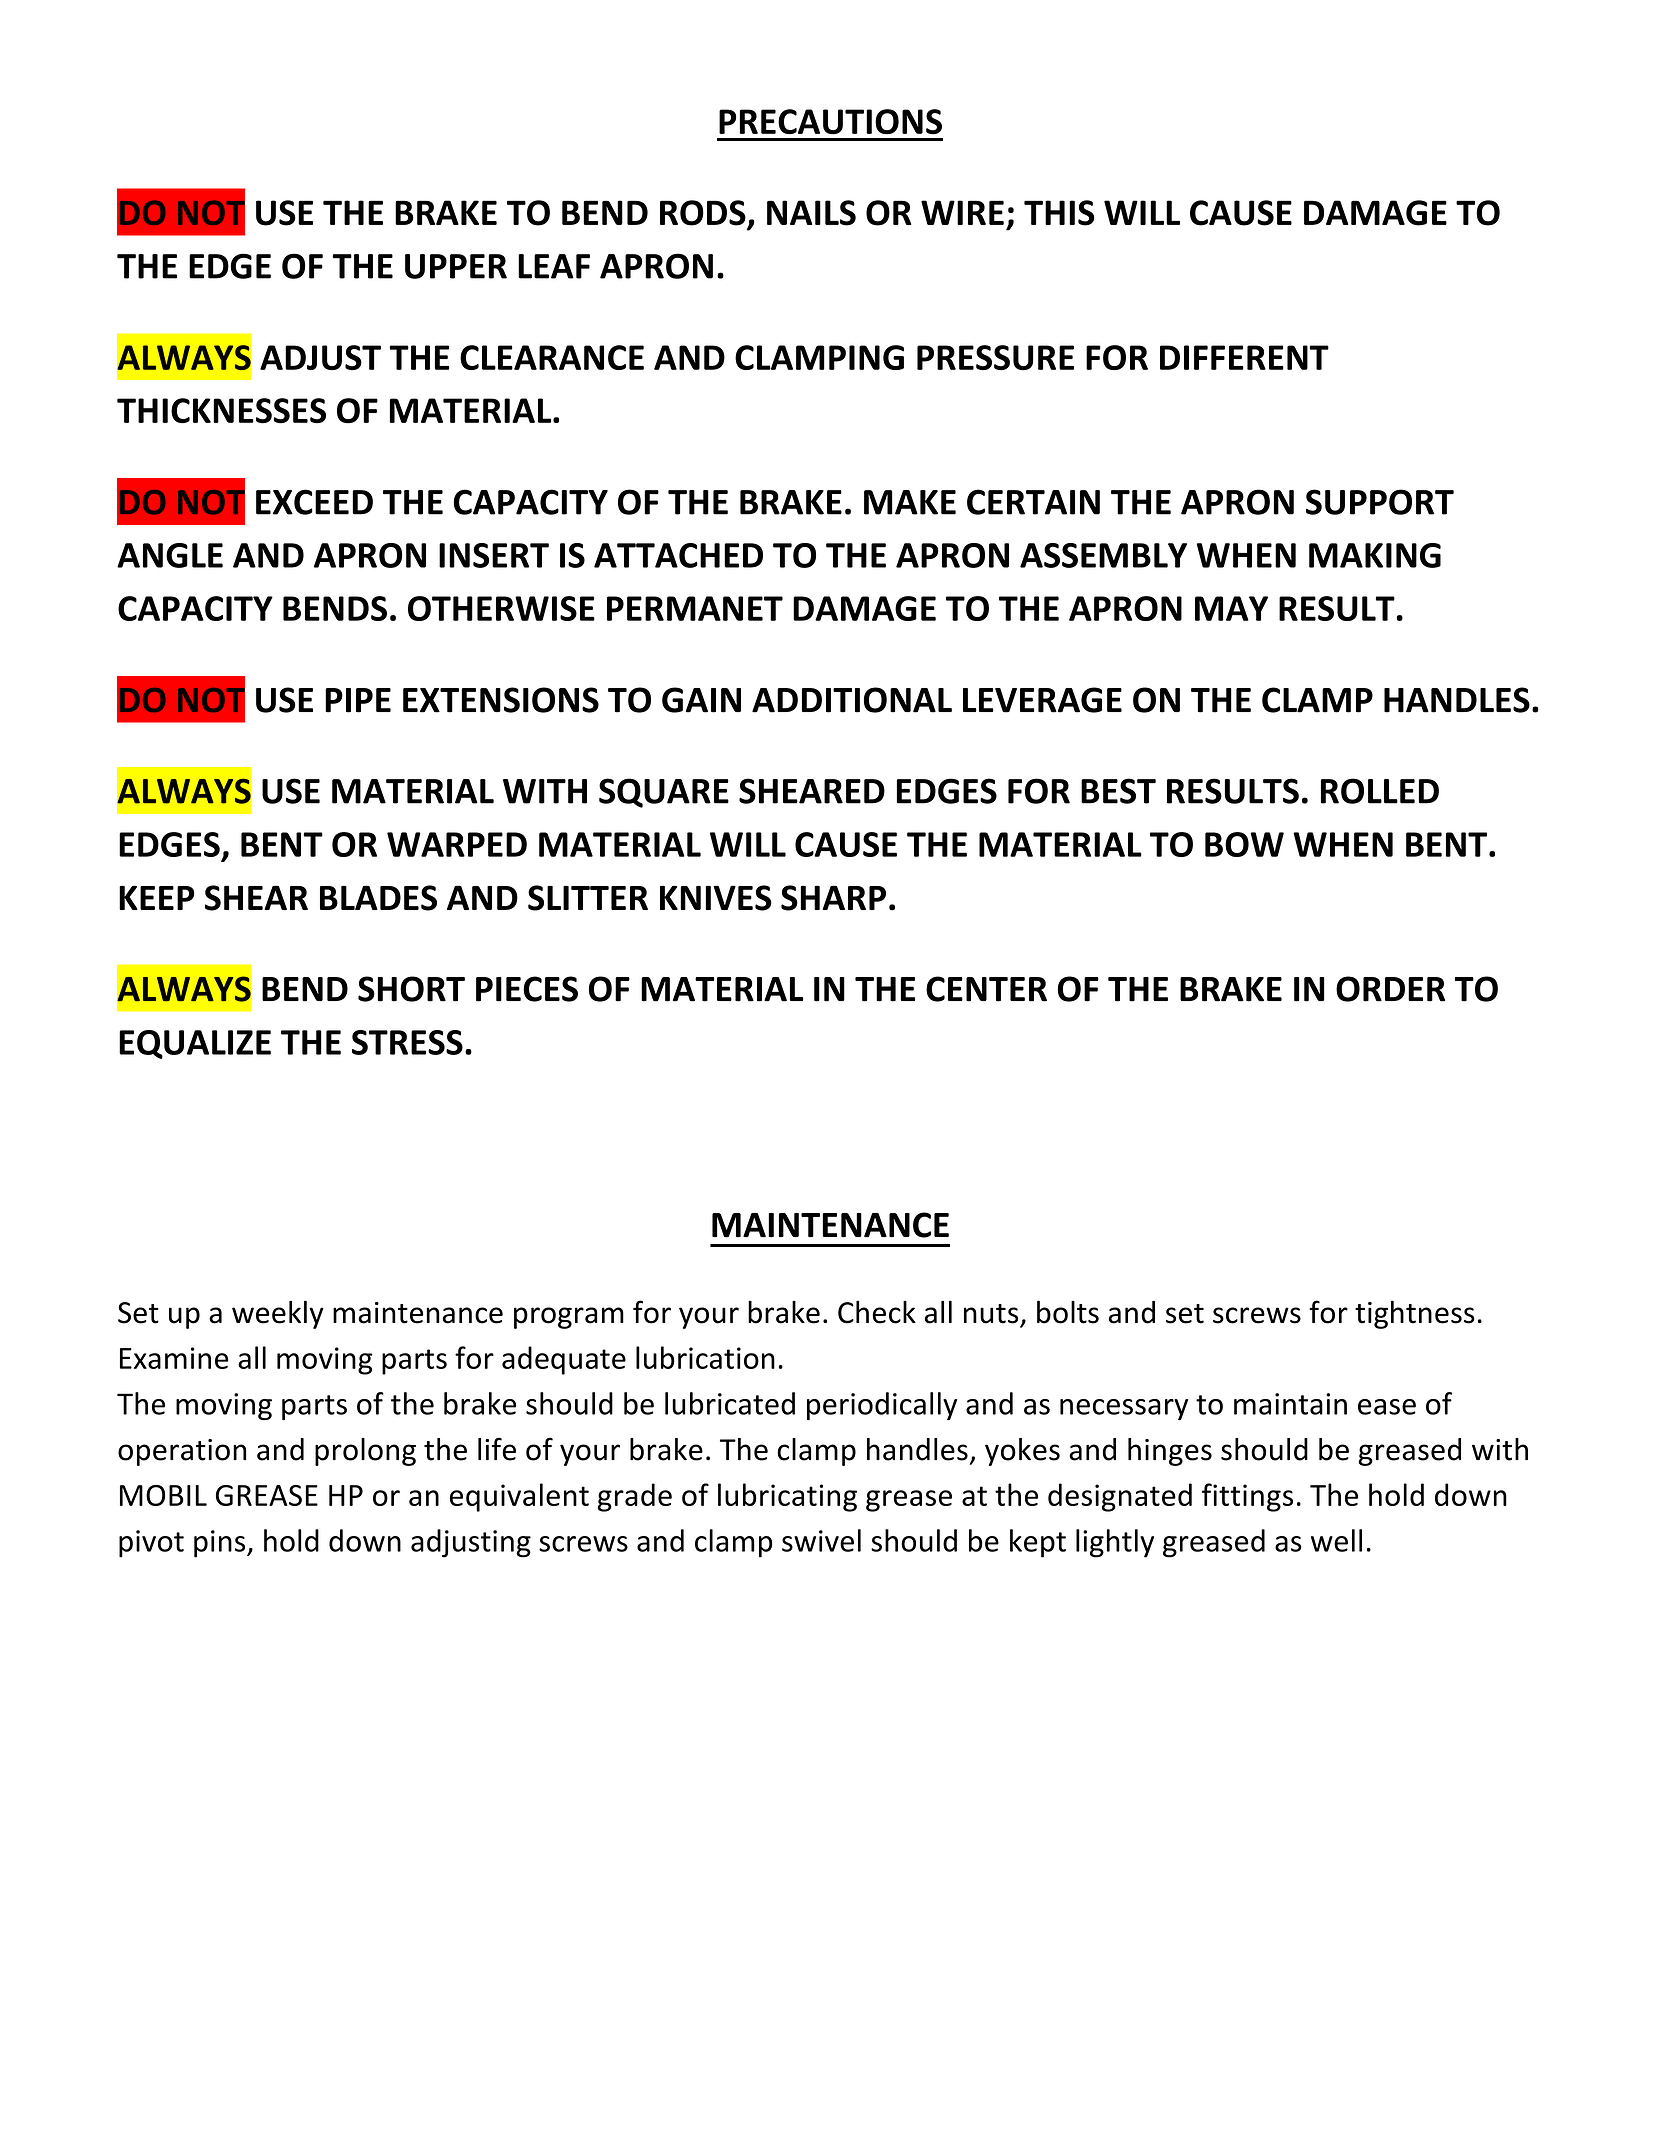 The width and height of the image is (1660, 2148). What do you see at coordinates (365, 1452) in the image?
I see `prolong` at bounding box center [365, 1452].
